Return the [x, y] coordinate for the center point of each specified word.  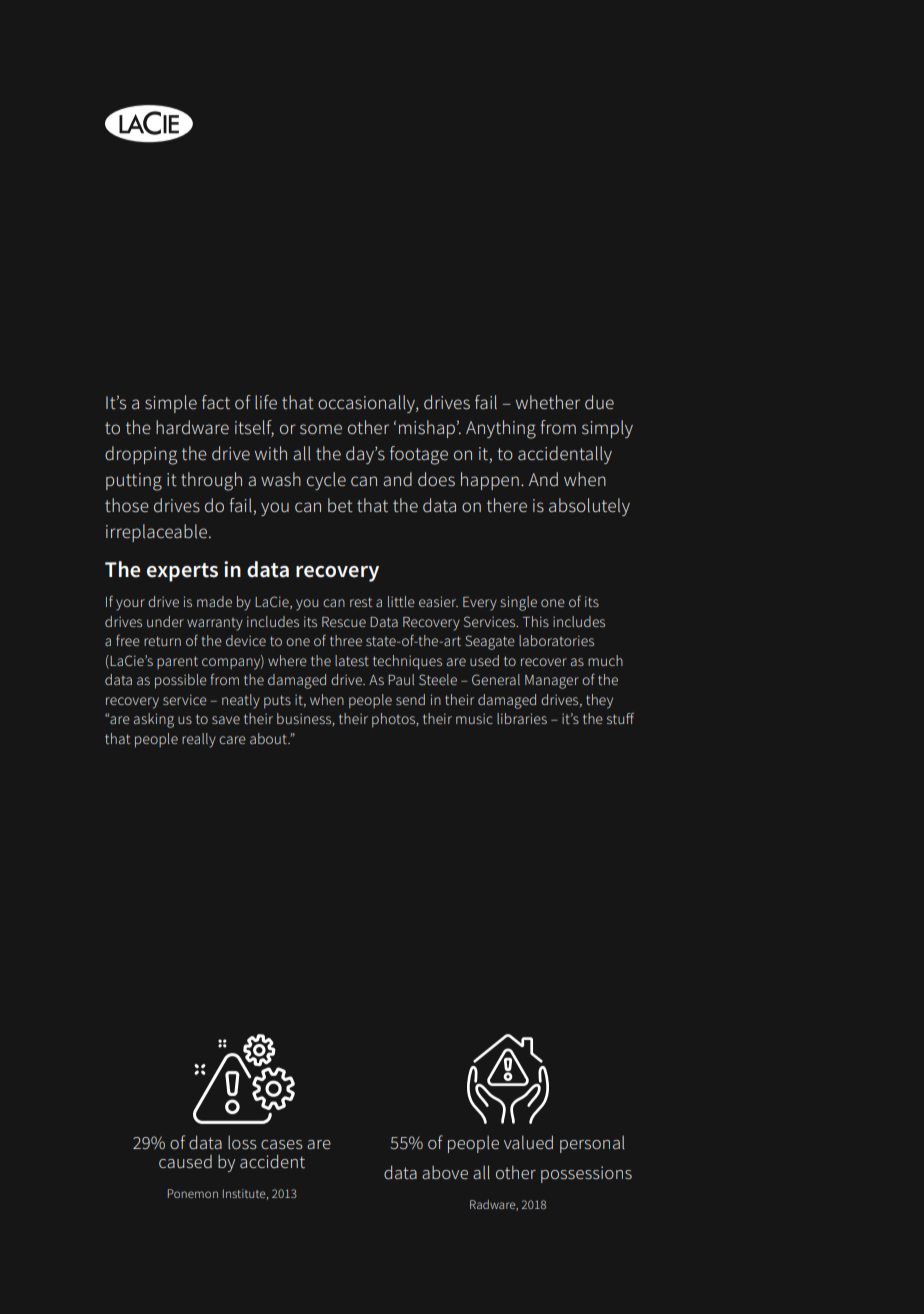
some [321, 429]
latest [352, 660]
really [199, 740]
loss [242, 1142]
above [445, 1172]
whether [548, 402]
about [269, 738]
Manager [552, 682]
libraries [522, 718]
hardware [192, 427]
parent [177, 662]
